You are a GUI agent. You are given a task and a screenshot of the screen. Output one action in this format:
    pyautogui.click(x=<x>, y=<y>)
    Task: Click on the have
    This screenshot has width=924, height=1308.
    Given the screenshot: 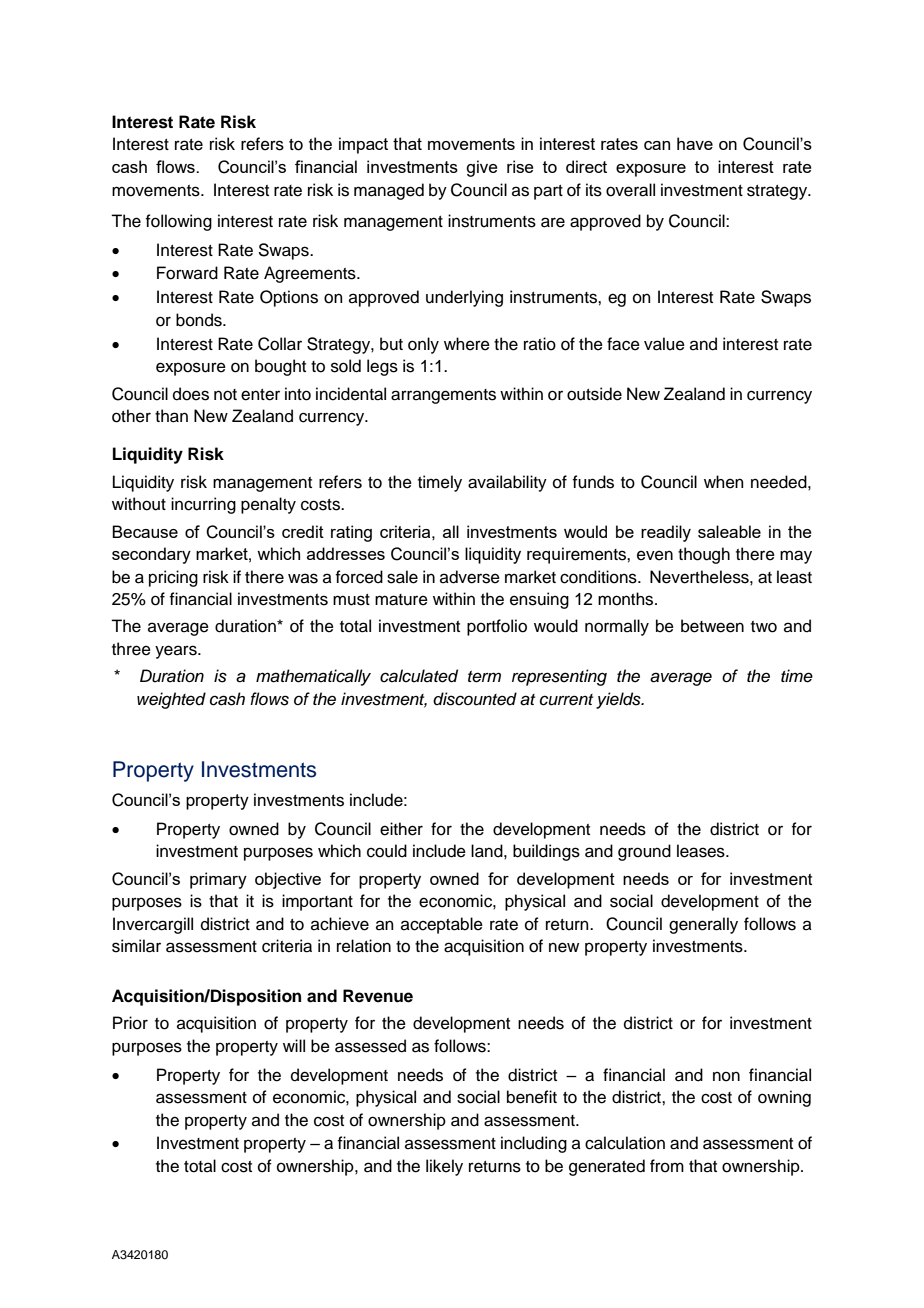 What is the action you would take?
    pyautogui.click(x=695, y=143)
